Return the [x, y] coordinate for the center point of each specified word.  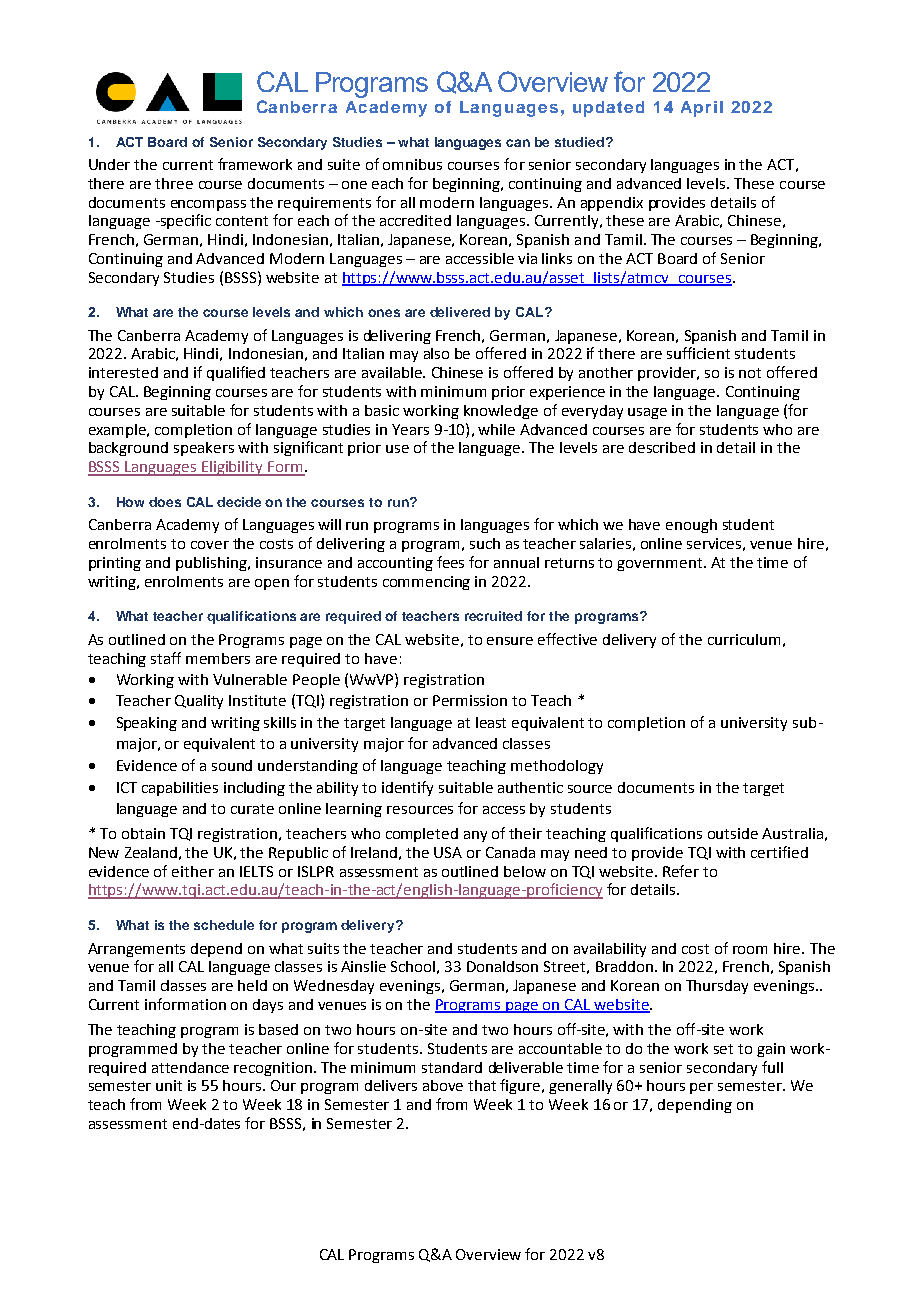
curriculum [744, 639]
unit [169, 1085]
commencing [426, 583]
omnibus [412, 164]
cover [210, 545]
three [174, 183]
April [702, 109]
